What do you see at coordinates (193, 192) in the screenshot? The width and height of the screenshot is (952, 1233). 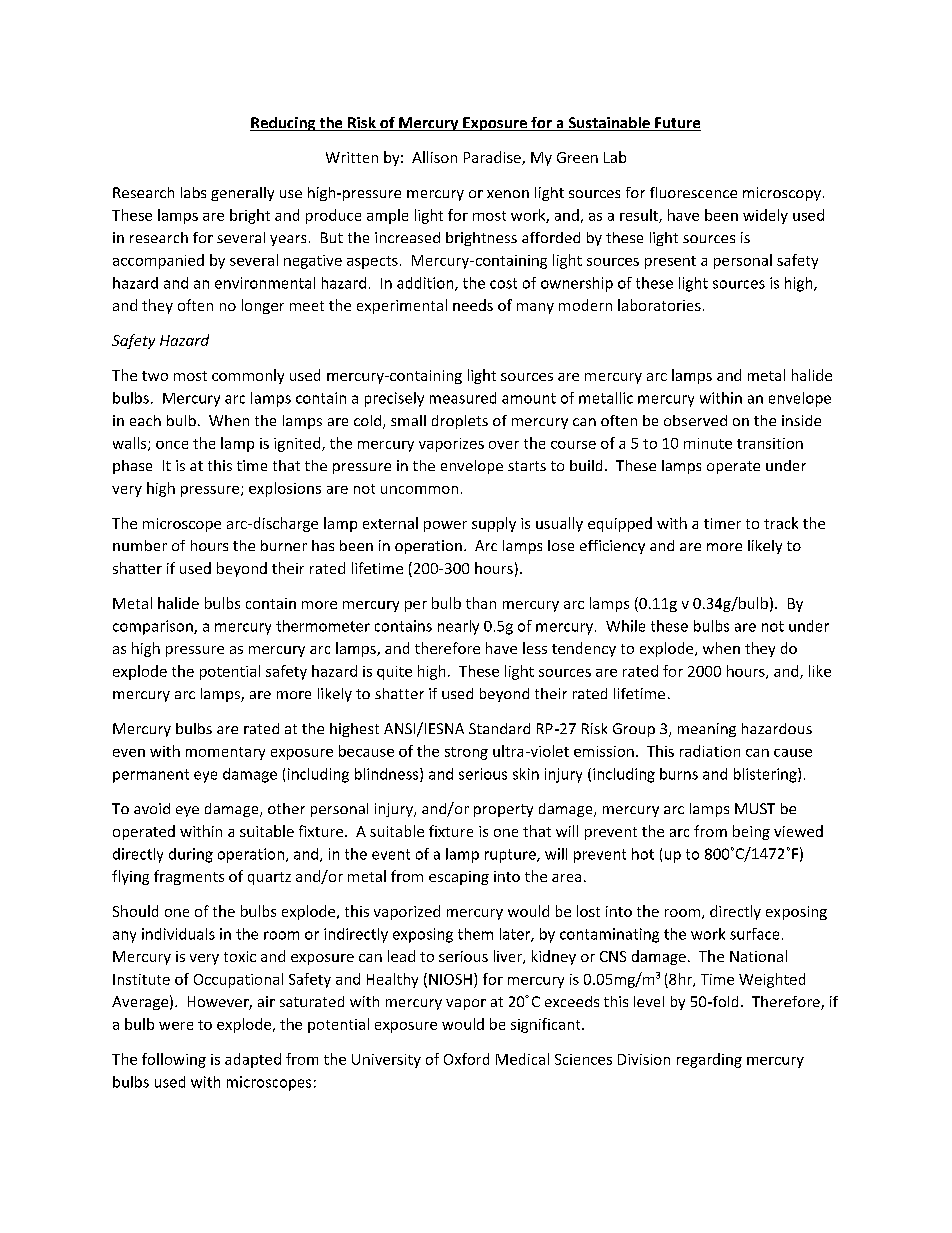 I see `labs` at bounding box center [193, 192].
